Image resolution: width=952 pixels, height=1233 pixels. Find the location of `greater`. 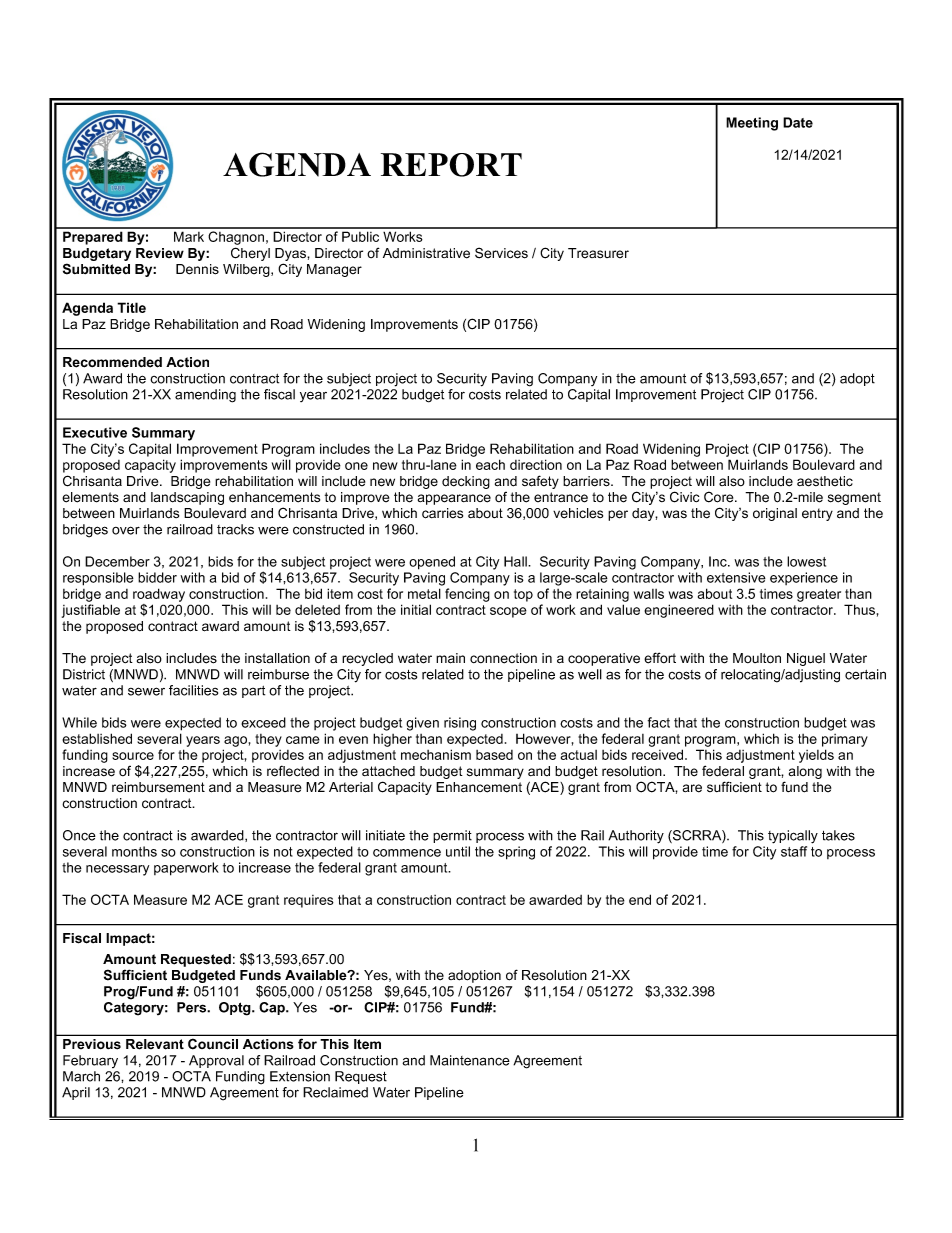

greater is located at coordinates (819, 595).
